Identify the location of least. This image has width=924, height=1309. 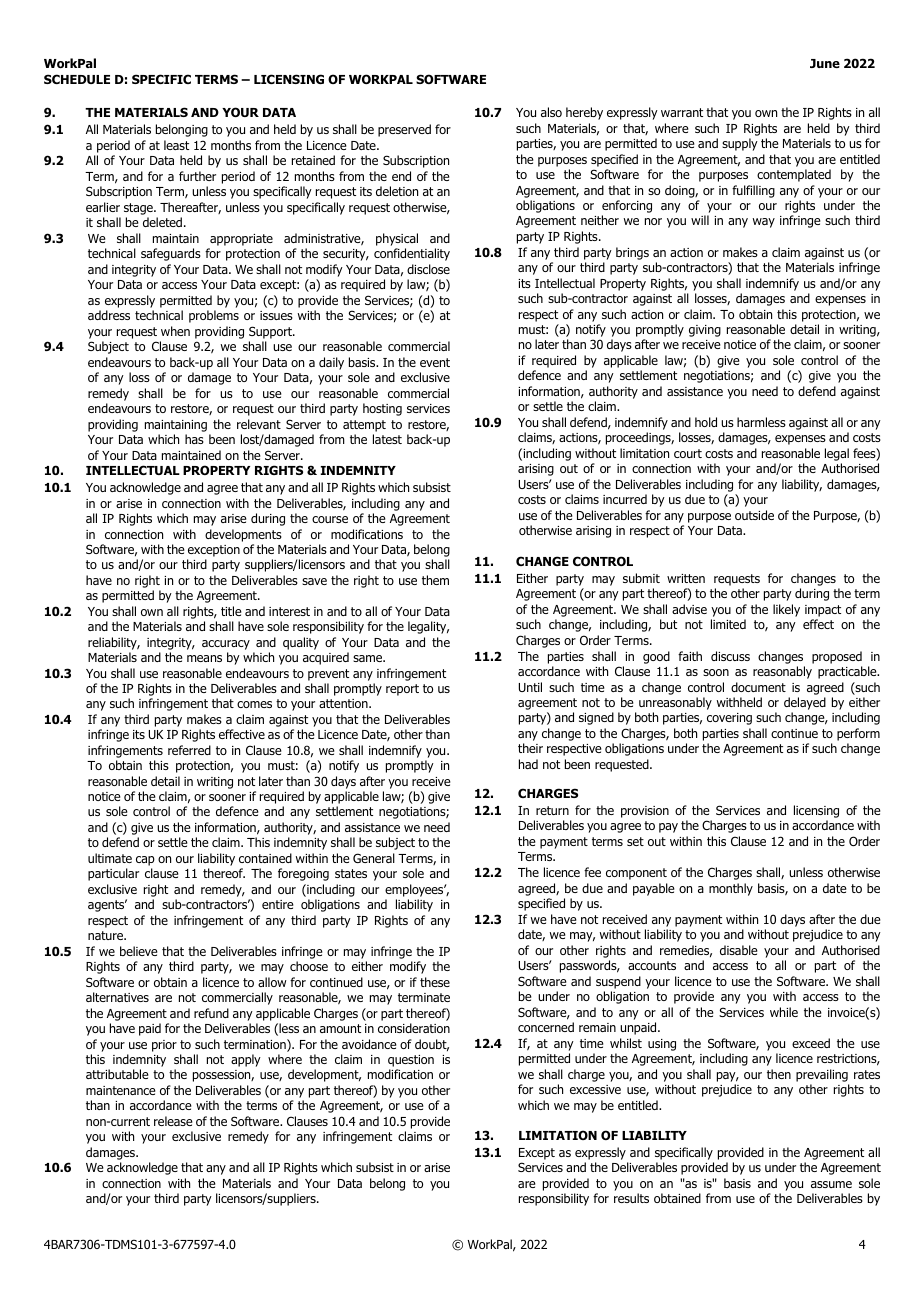
(176, 145).
